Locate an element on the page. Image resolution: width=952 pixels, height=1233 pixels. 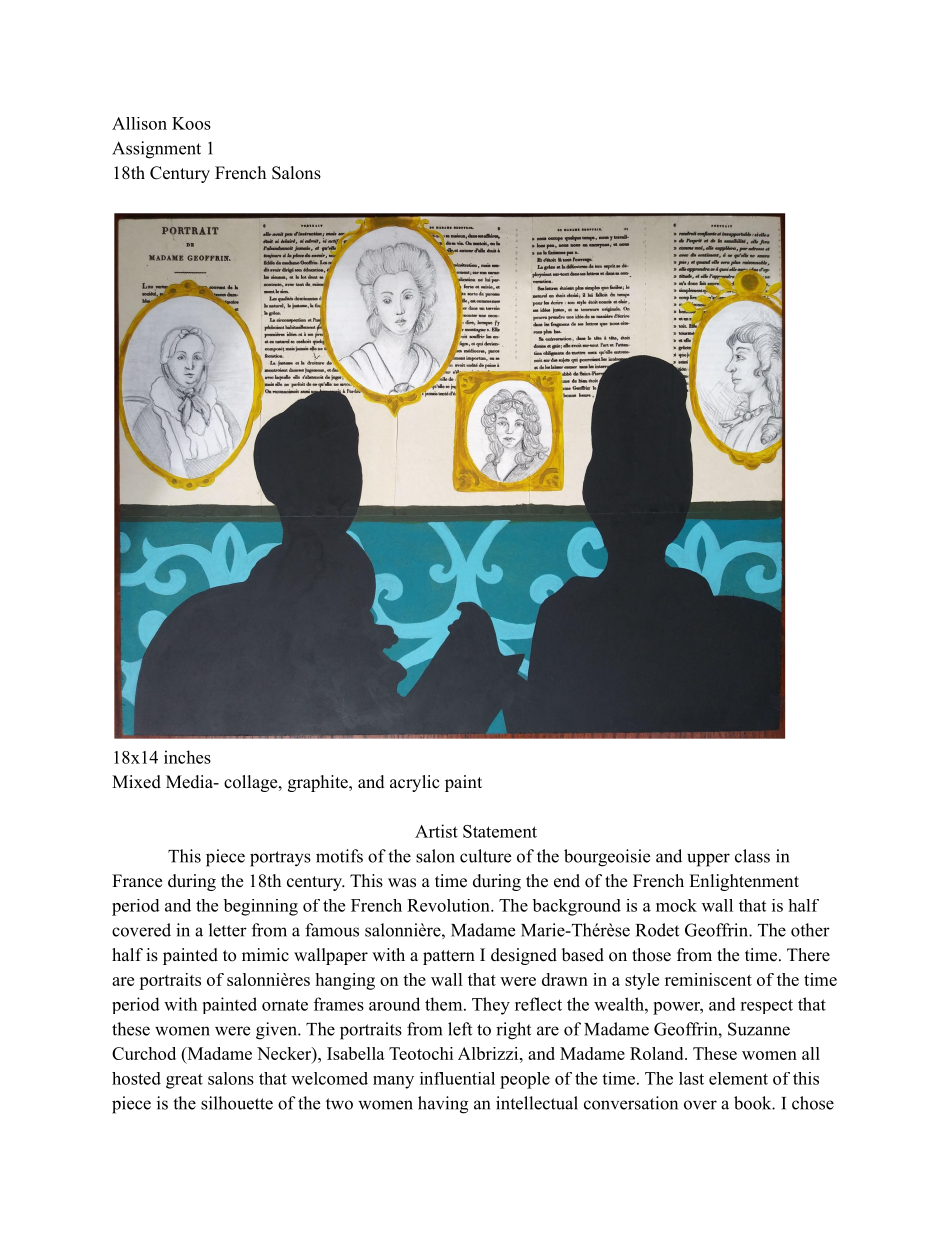
upper is located at coordinates (708, 860).
